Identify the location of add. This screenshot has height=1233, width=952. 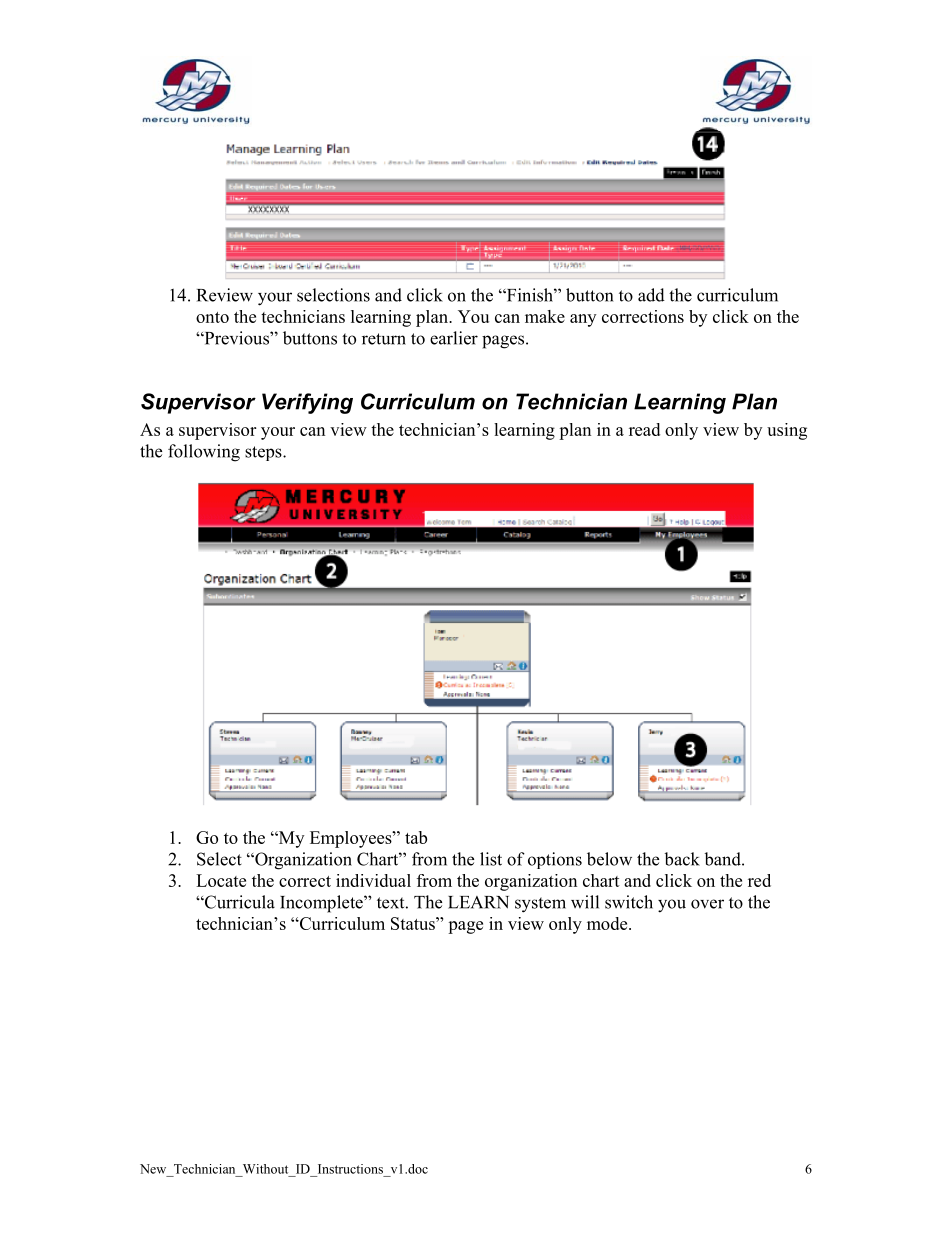
(651, 295).
